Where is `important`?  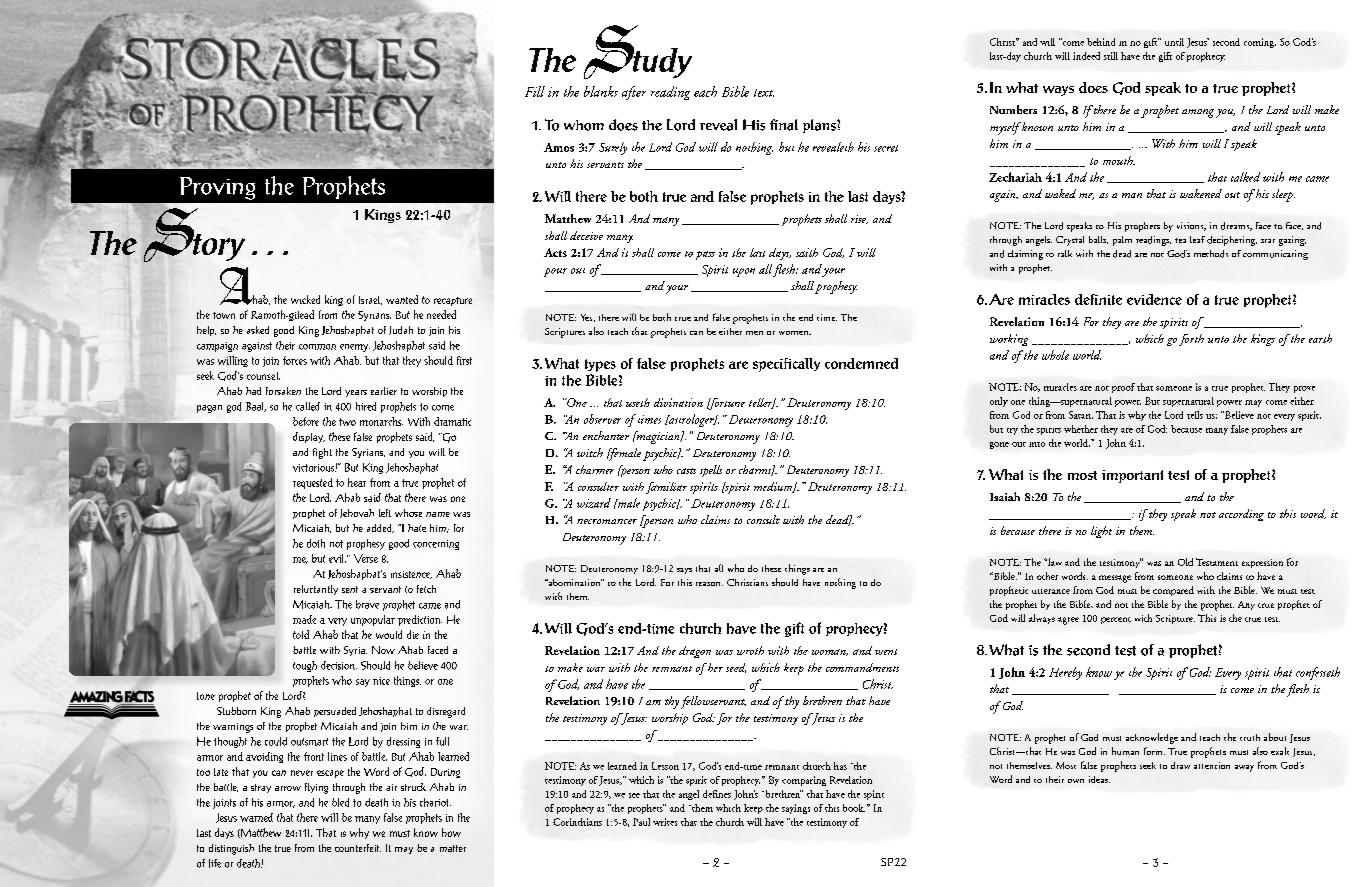 important is located at coordinates (1132, 476).
